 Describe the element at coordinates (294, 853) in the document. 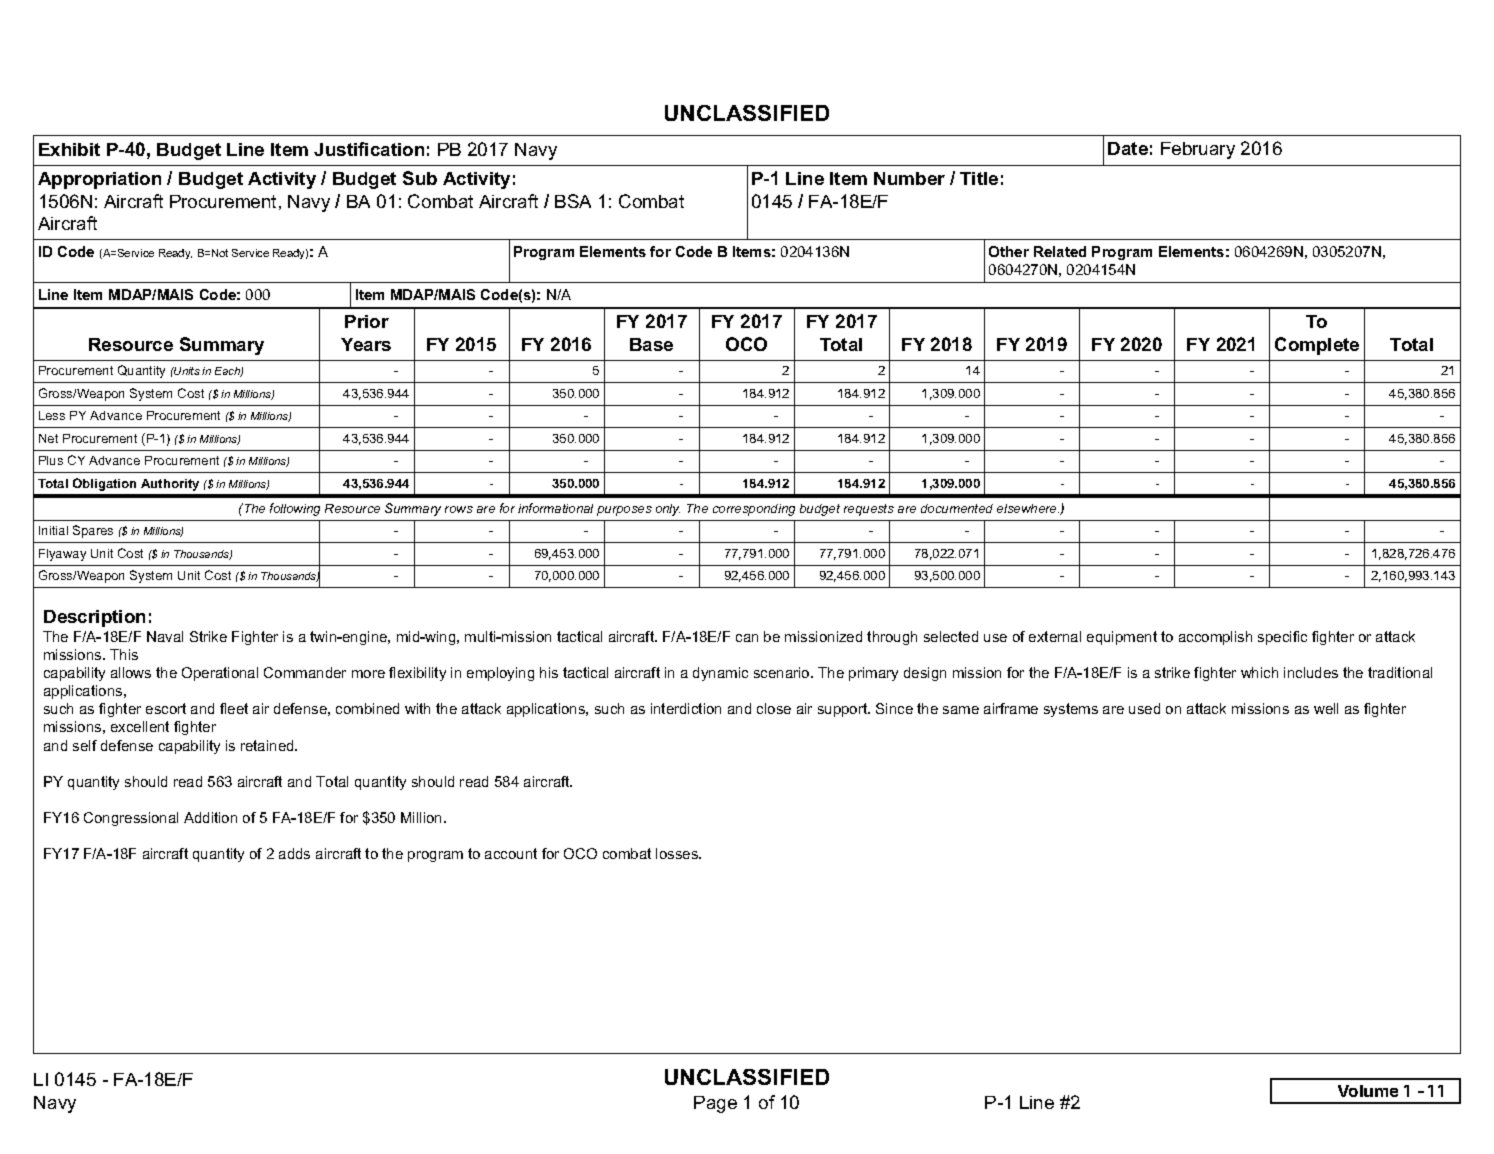

I see `adds` at that location.
